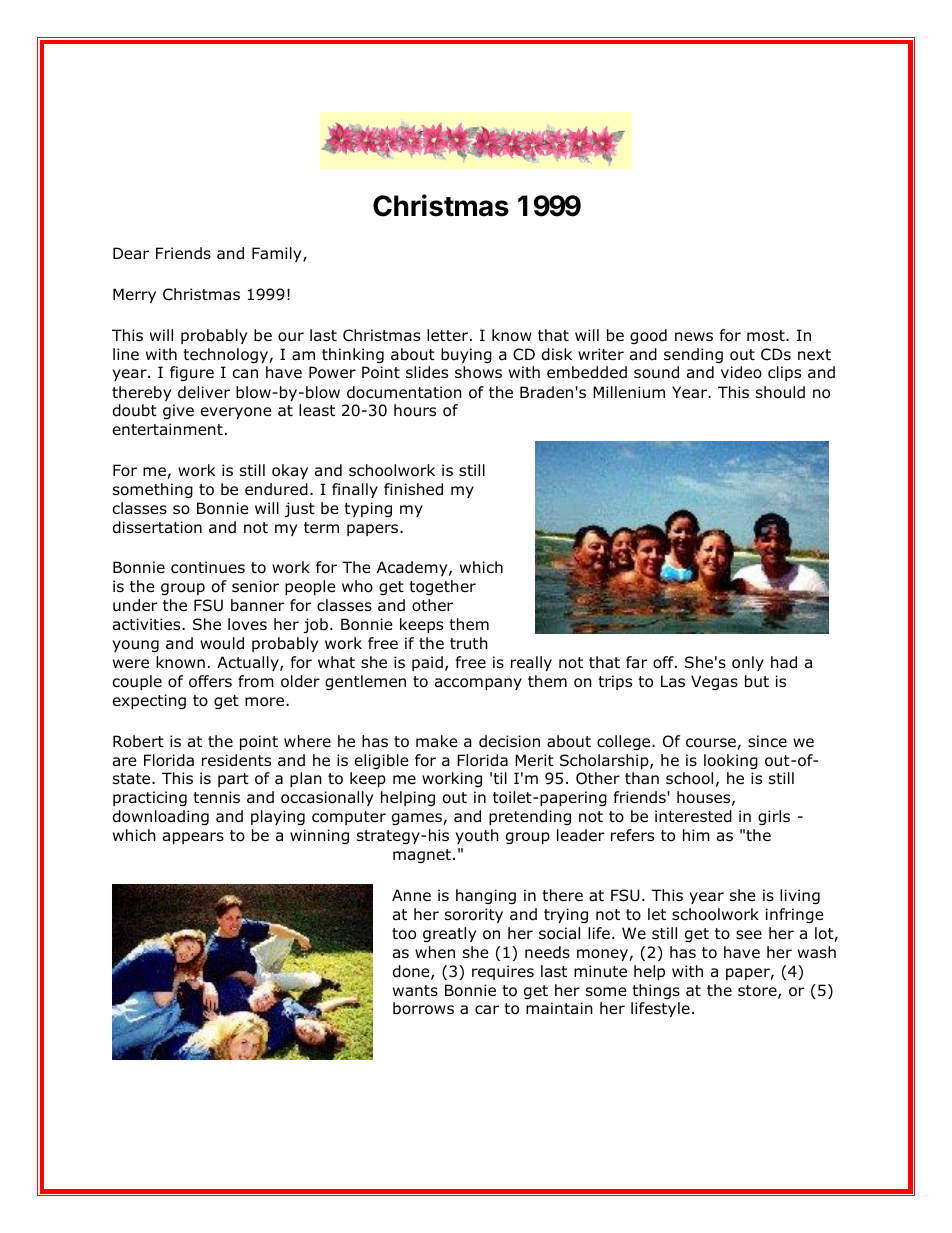 Image resolution: width=952 pixels, height=1233 pixels. Describe the element at coordinates (767, 336) in the page. I see `most` at that location.
